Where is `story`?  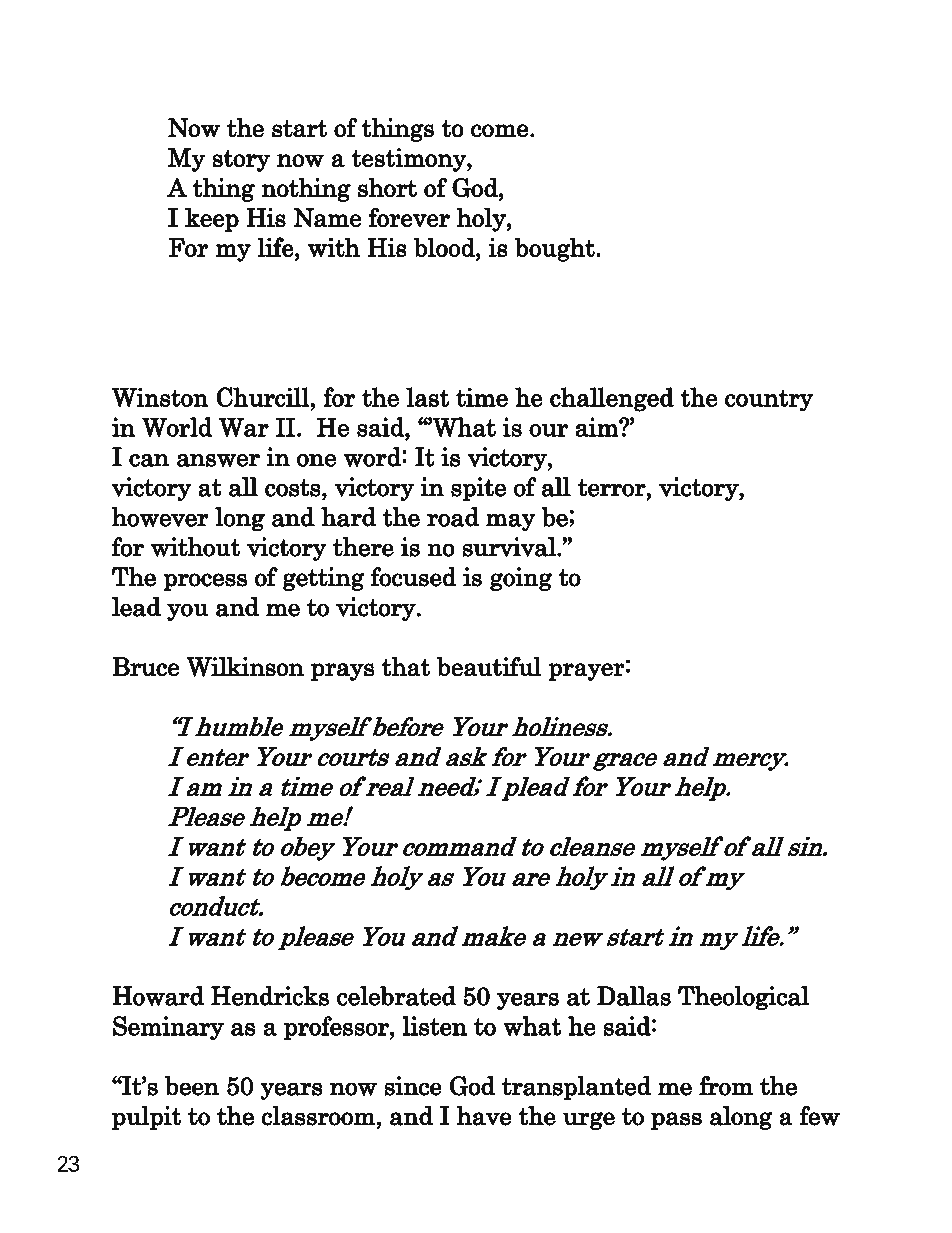 story is located at coordinates (241, 161).
